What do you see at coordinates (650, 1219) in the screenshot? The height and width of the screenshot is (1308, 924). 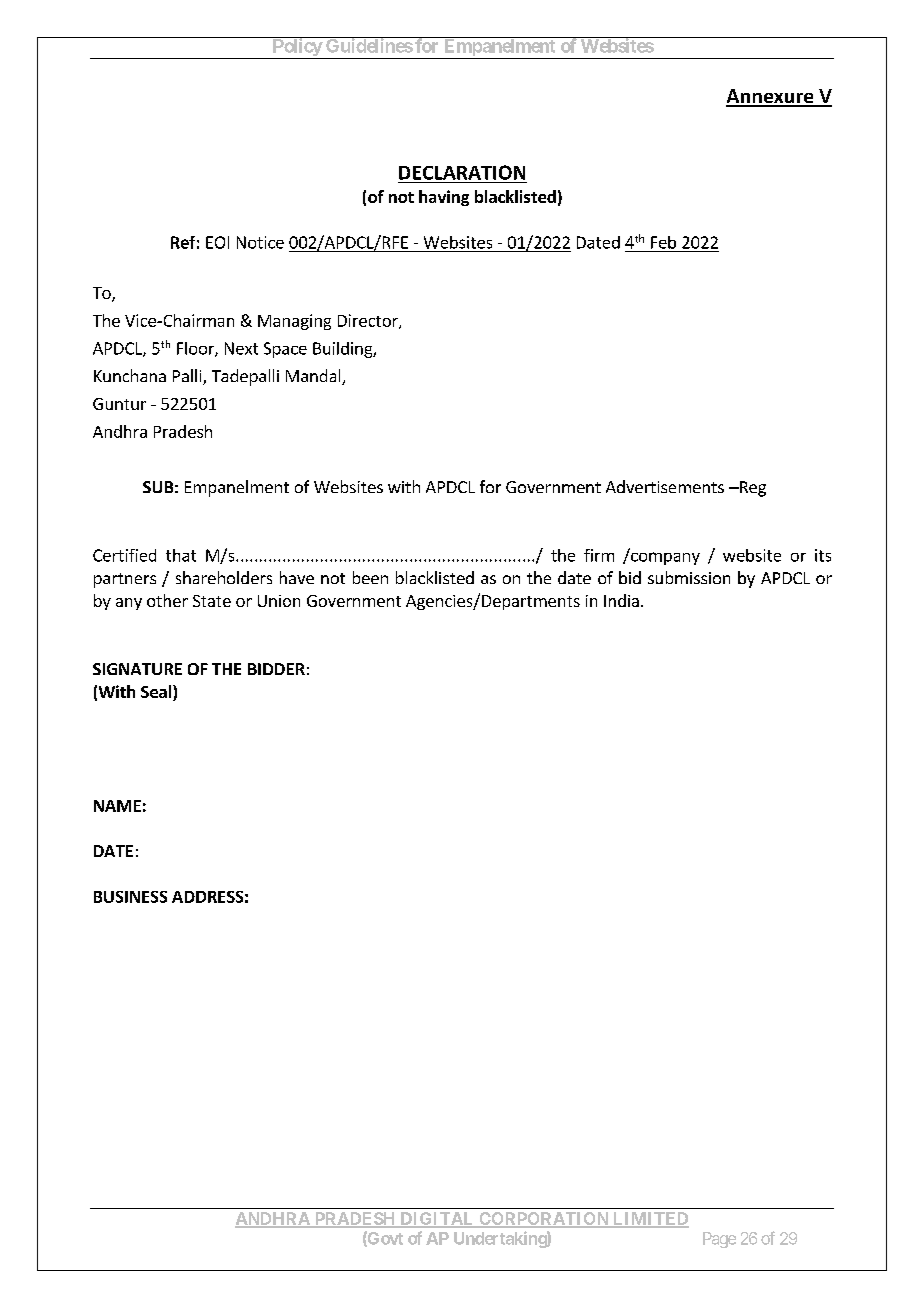 I see `LIMITED` at bounding box center [650, 1219].
